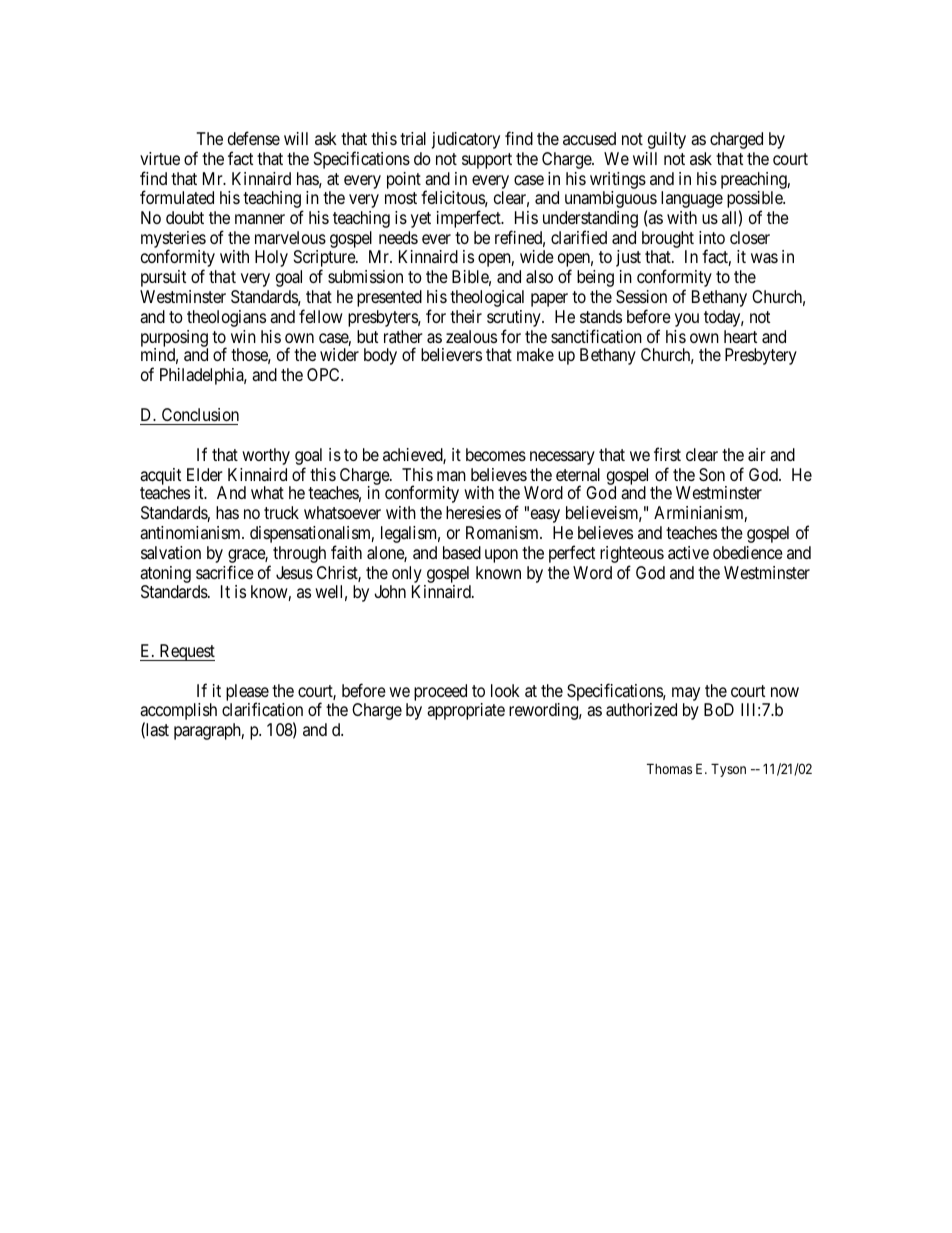  What do you see at coordinates (496, 454) in the screenshot?
I see `becomes` at bounding box center [496, 454].
